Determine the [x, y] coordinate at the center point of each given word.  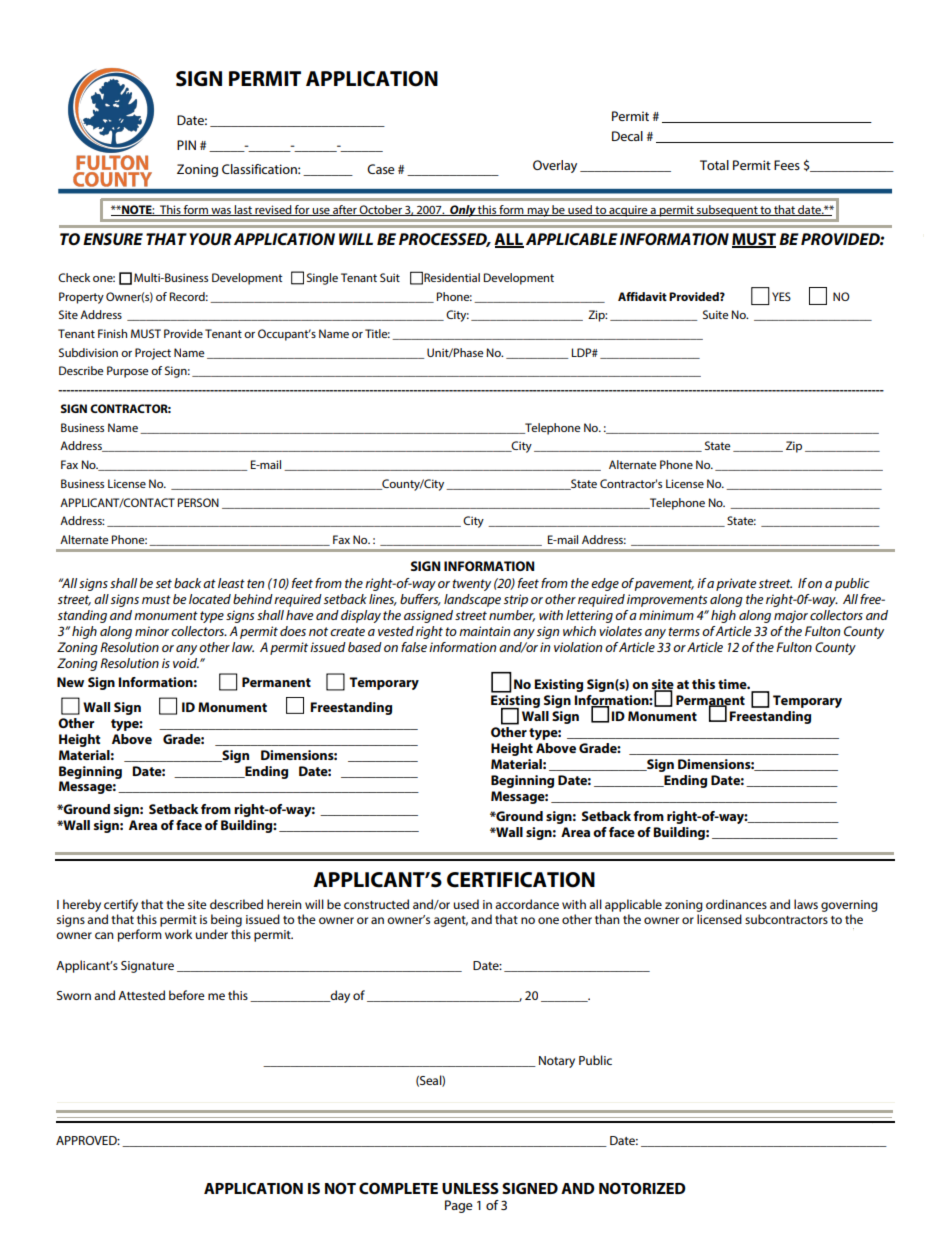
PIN [186, 145]
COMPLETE [398, 1188]
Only [462, 211]
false [414, 647]
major [791, 616]
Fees [787, 165]
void [186, 663]
